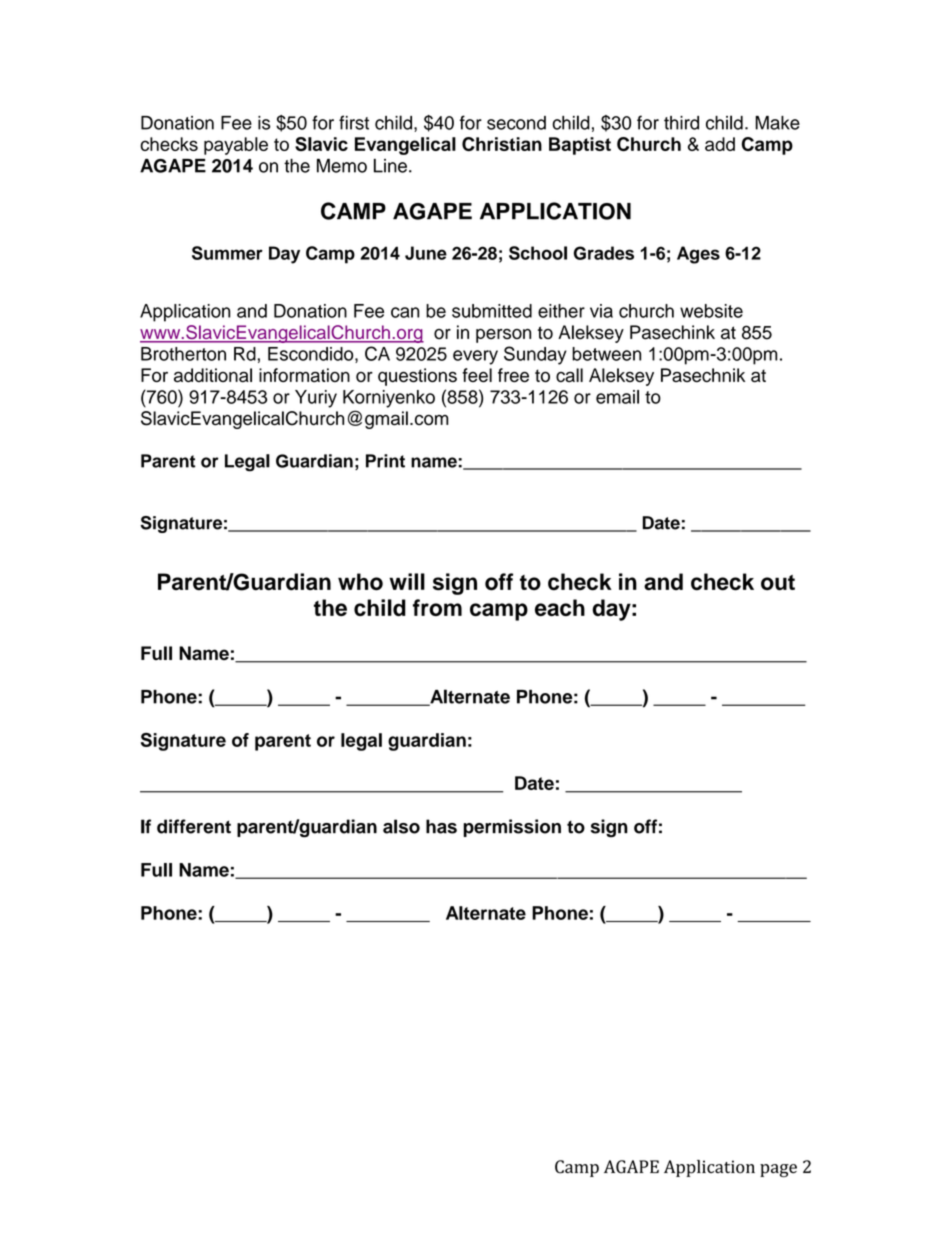  I want to click on from, so click(437, 607).
